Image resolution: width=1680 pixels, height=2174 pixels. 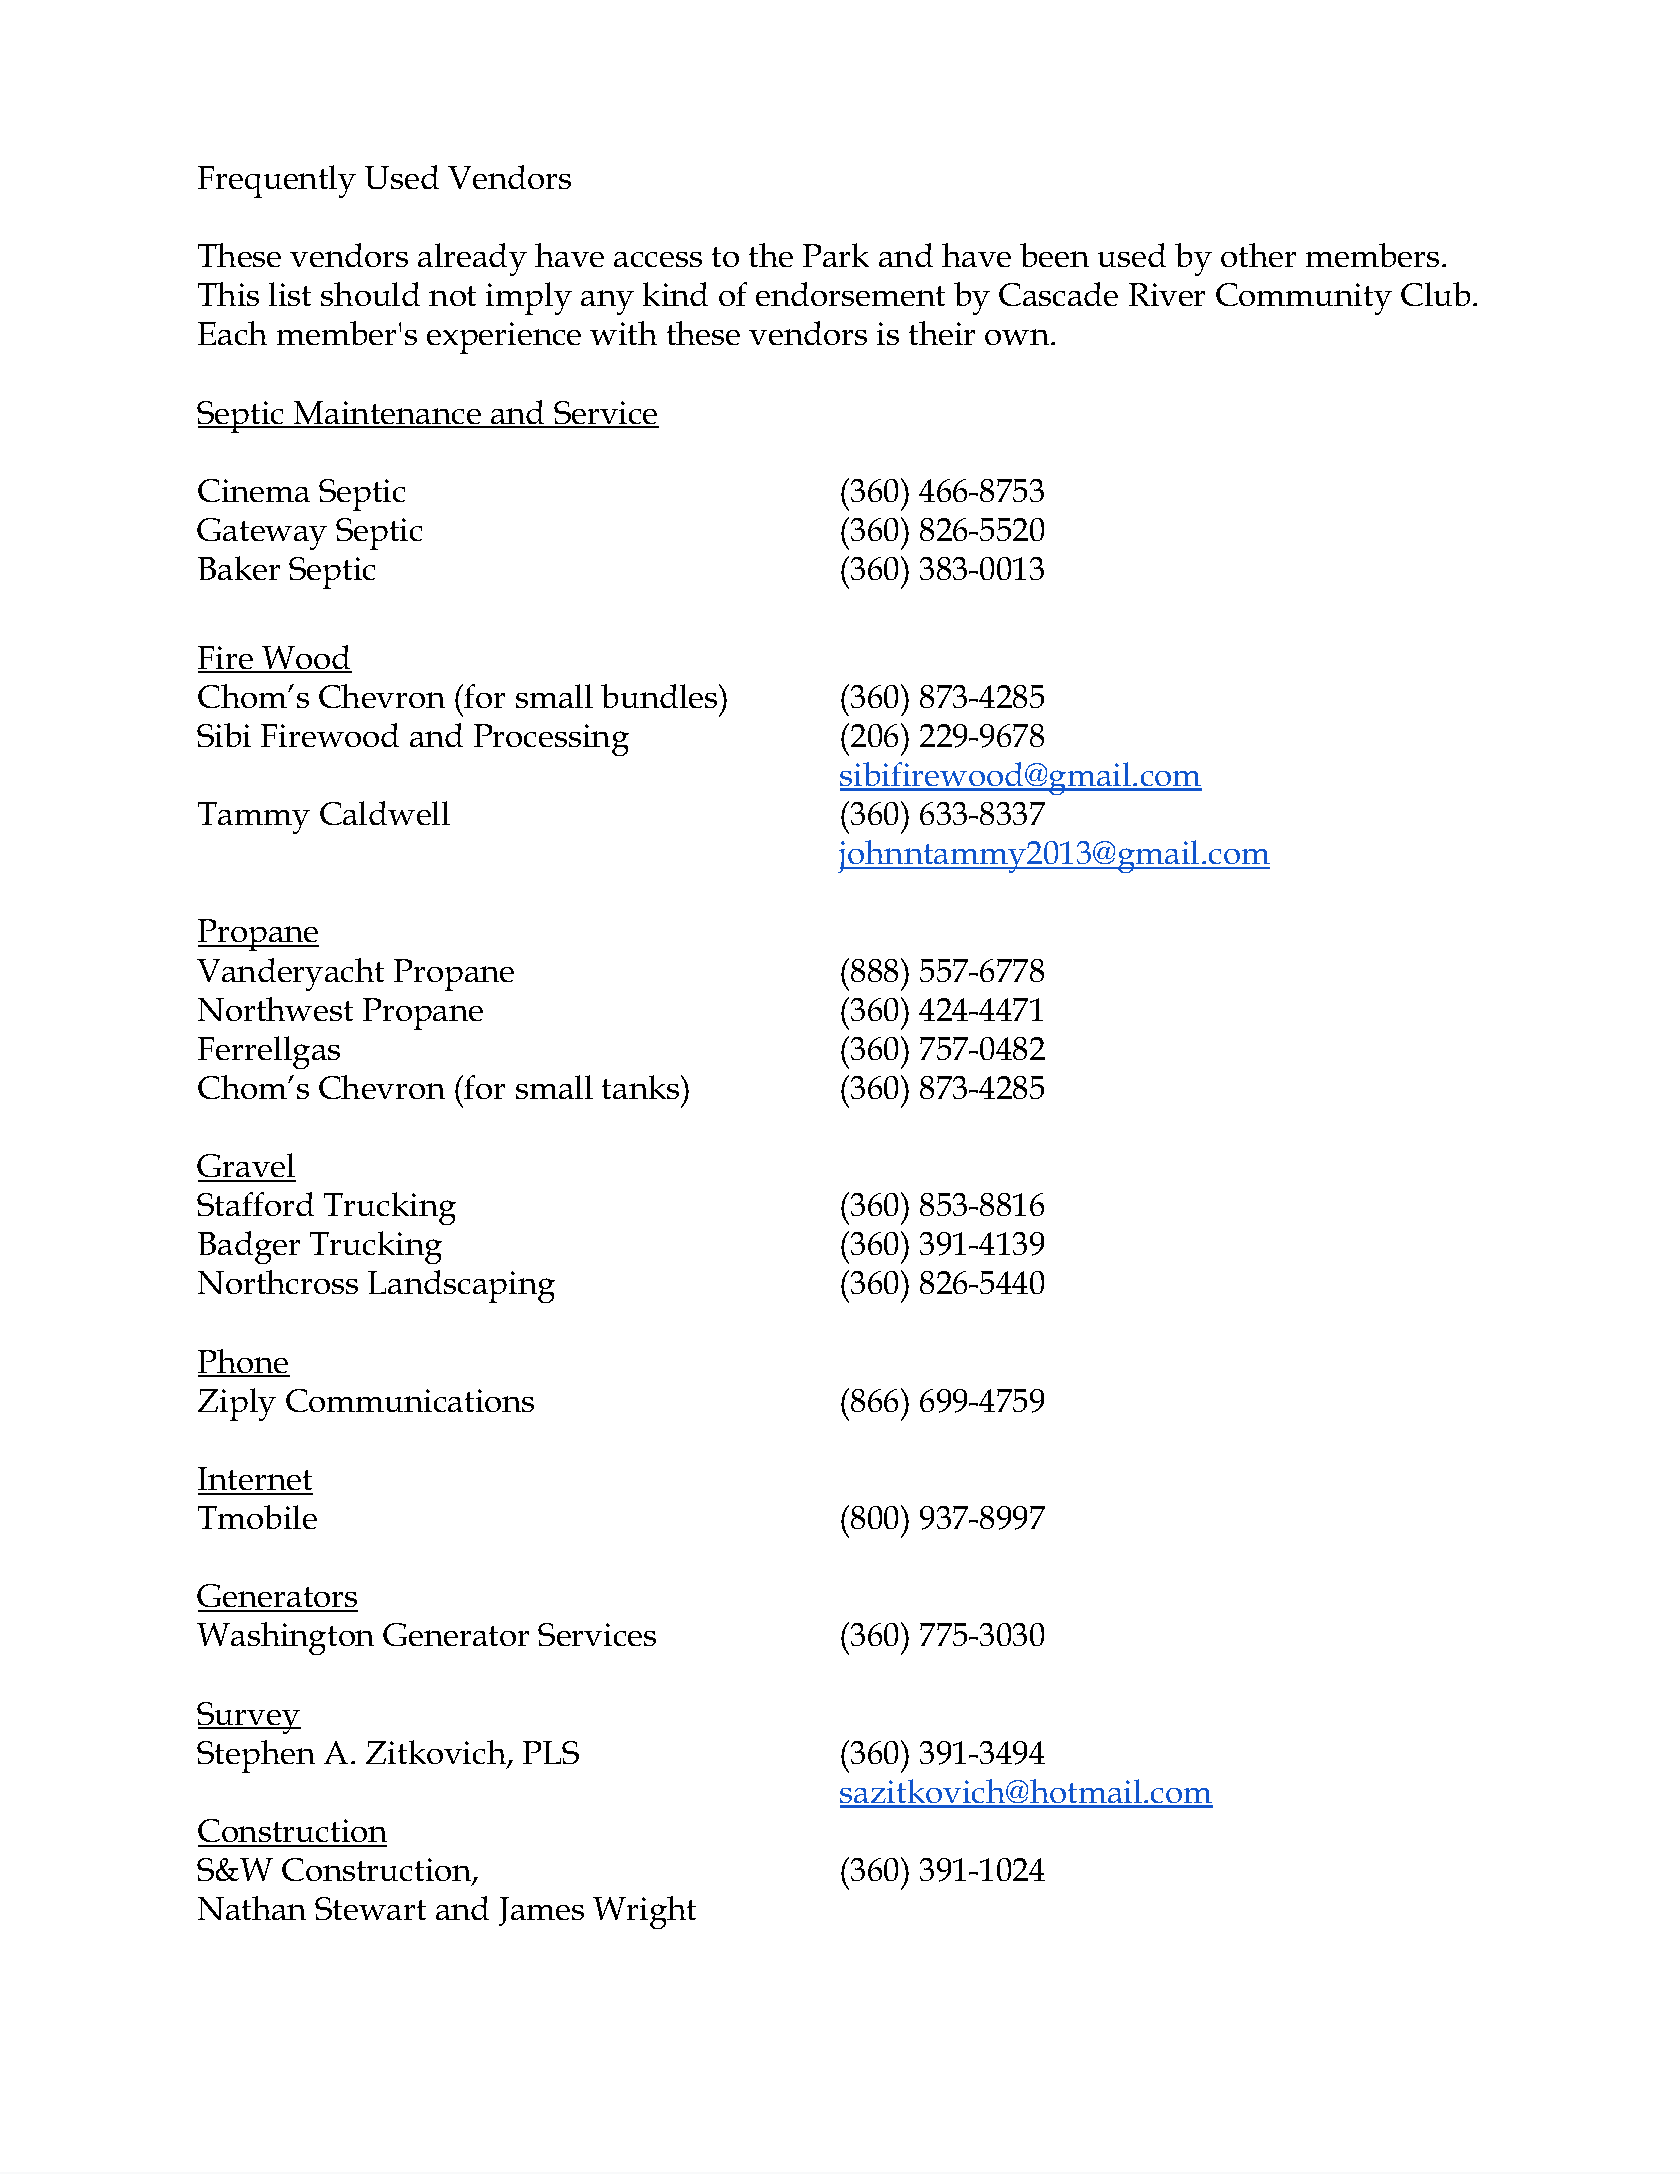 What do you see at coordinates (660, 696) in the document?
I see `bundles` at bounding box center [660, 696].
